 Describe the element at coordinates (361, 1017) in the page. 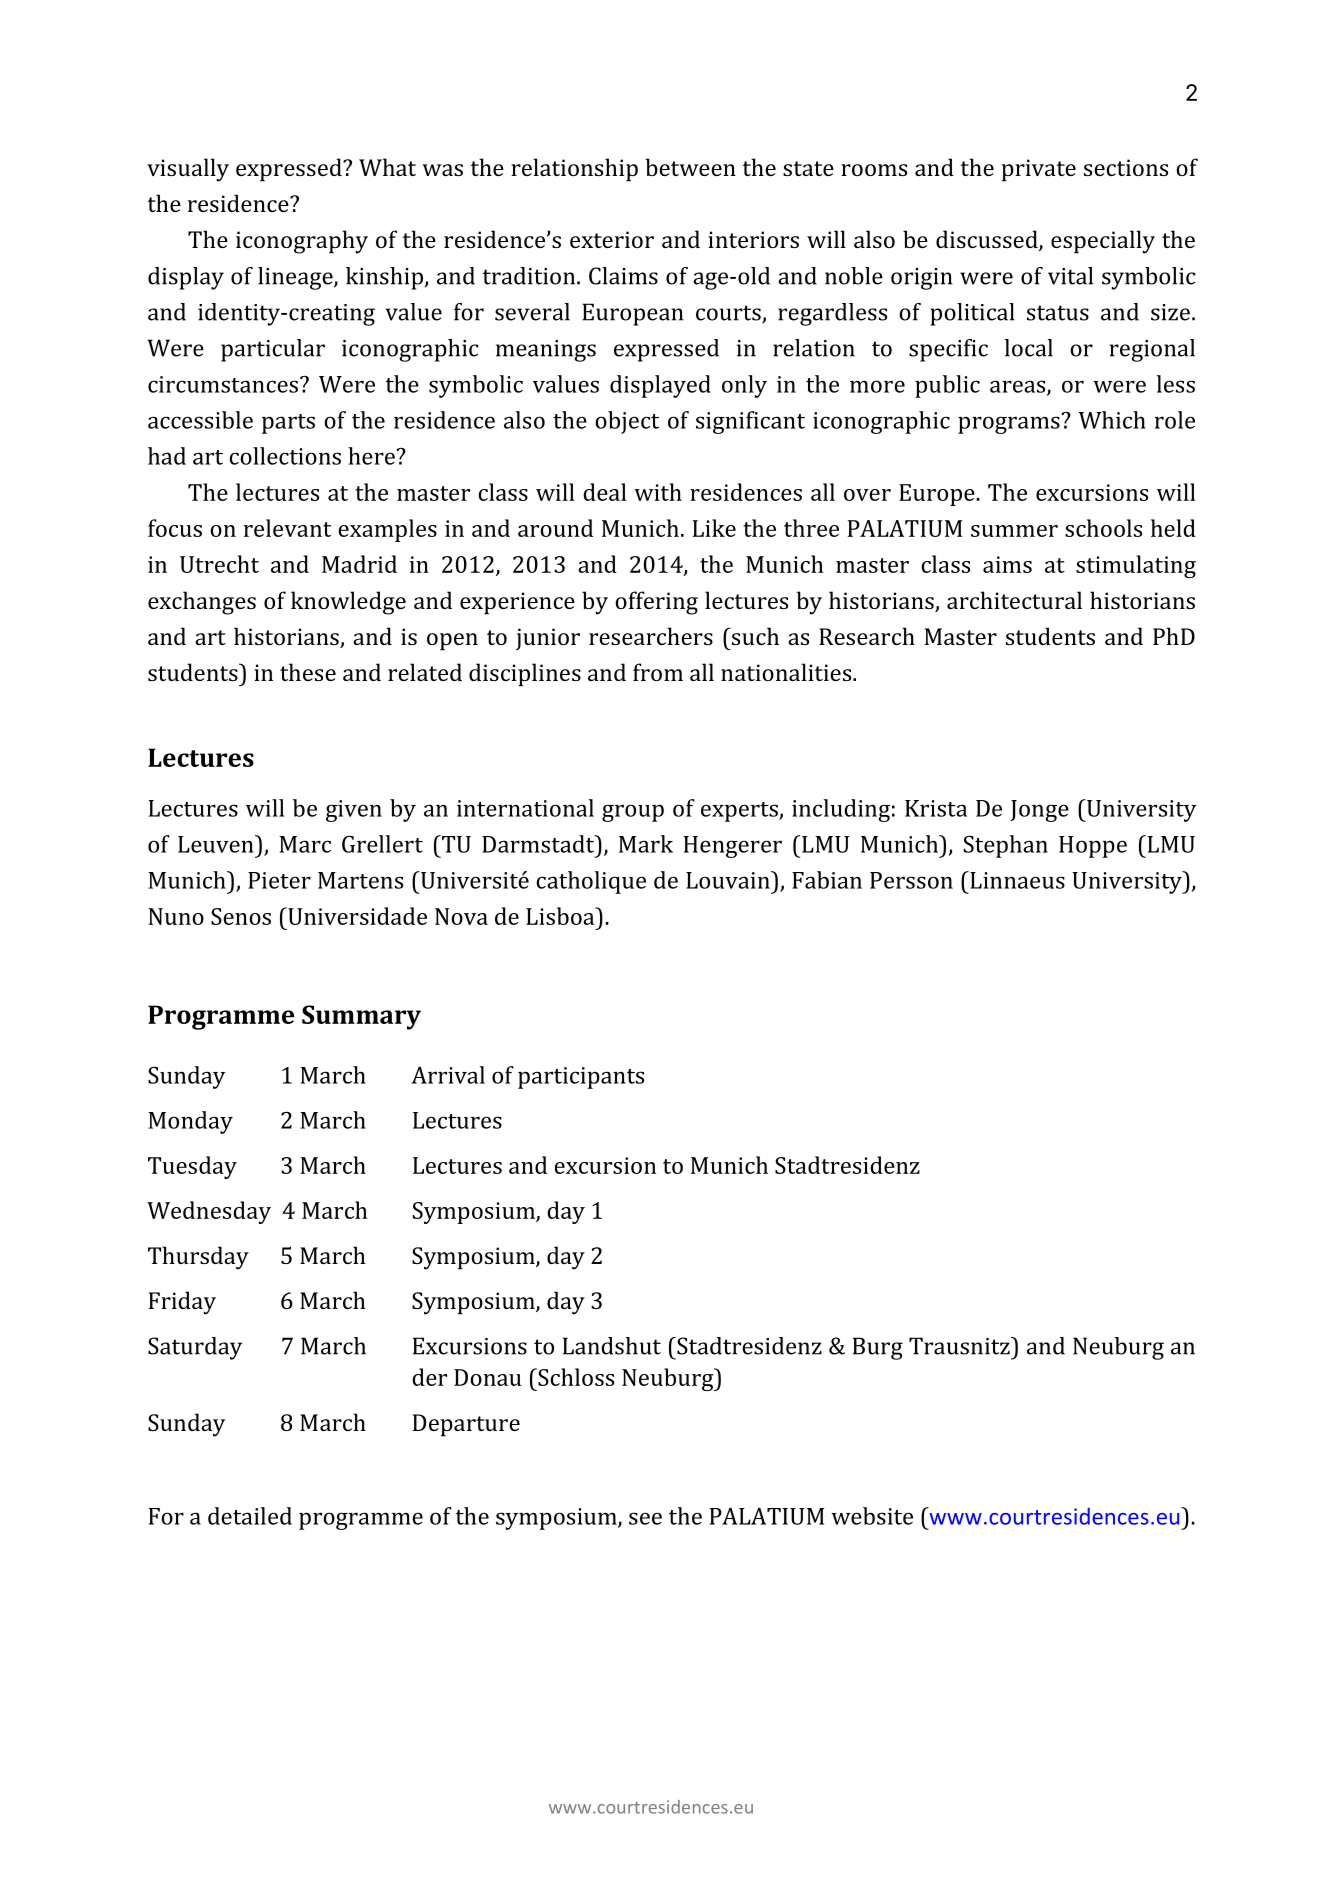

I see `Summary` at that location.
